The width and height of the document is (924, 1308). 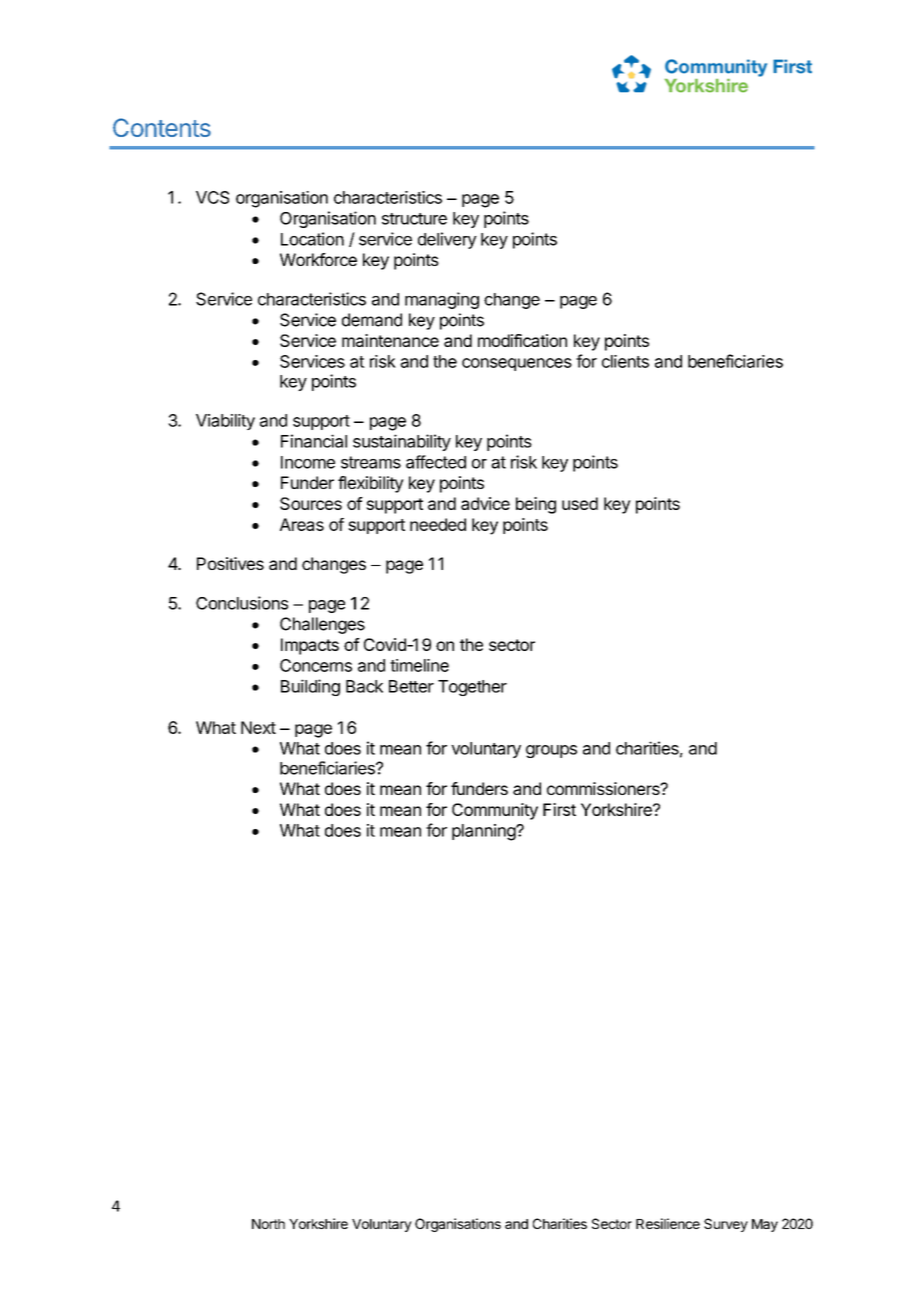 What do you see at coordinates (551, 751) in the document?
I see `groups` at bounding box center [551, 751].
